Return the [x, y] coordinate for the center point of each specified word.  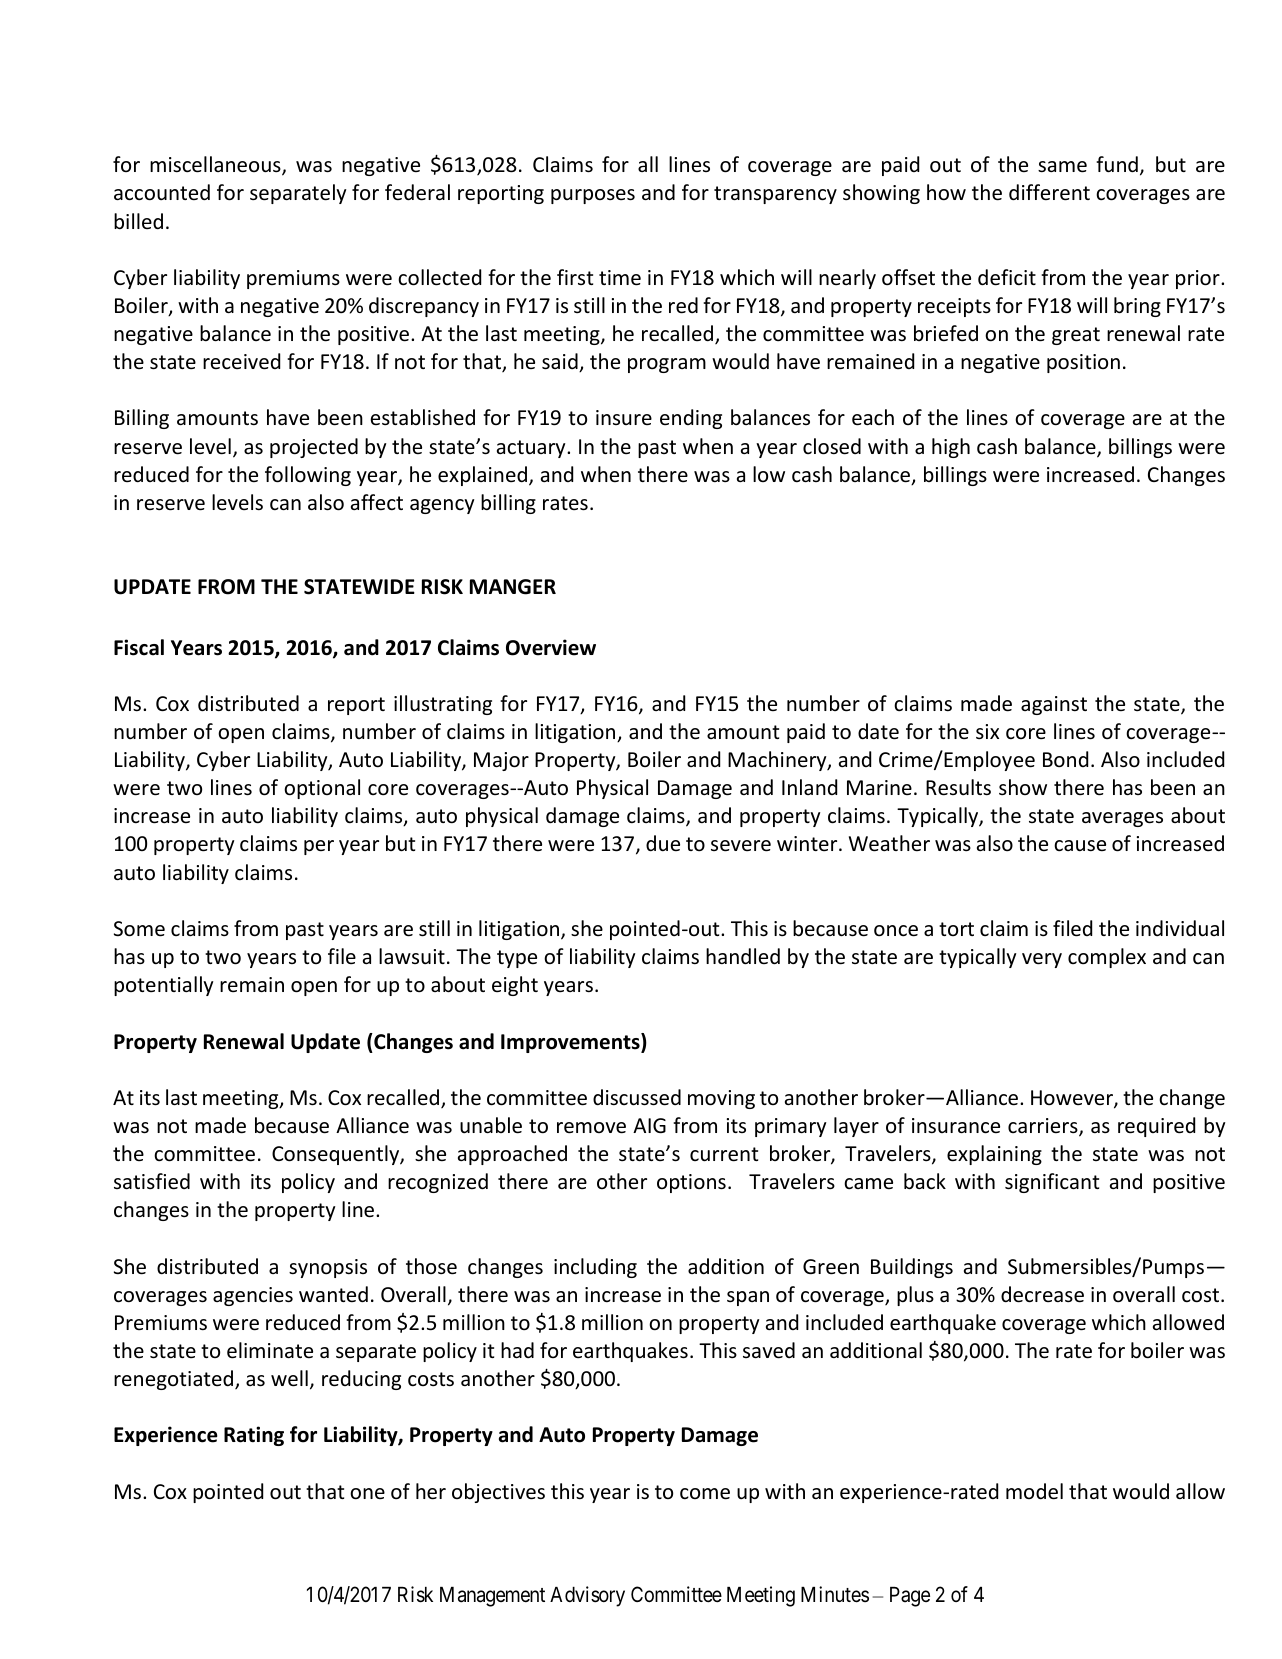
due [663, 843]
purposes [593, 196]
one [367, 1494]
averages [1122, 819]
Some [139, 929]
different [1049, 192]
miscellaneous [216, 165]
